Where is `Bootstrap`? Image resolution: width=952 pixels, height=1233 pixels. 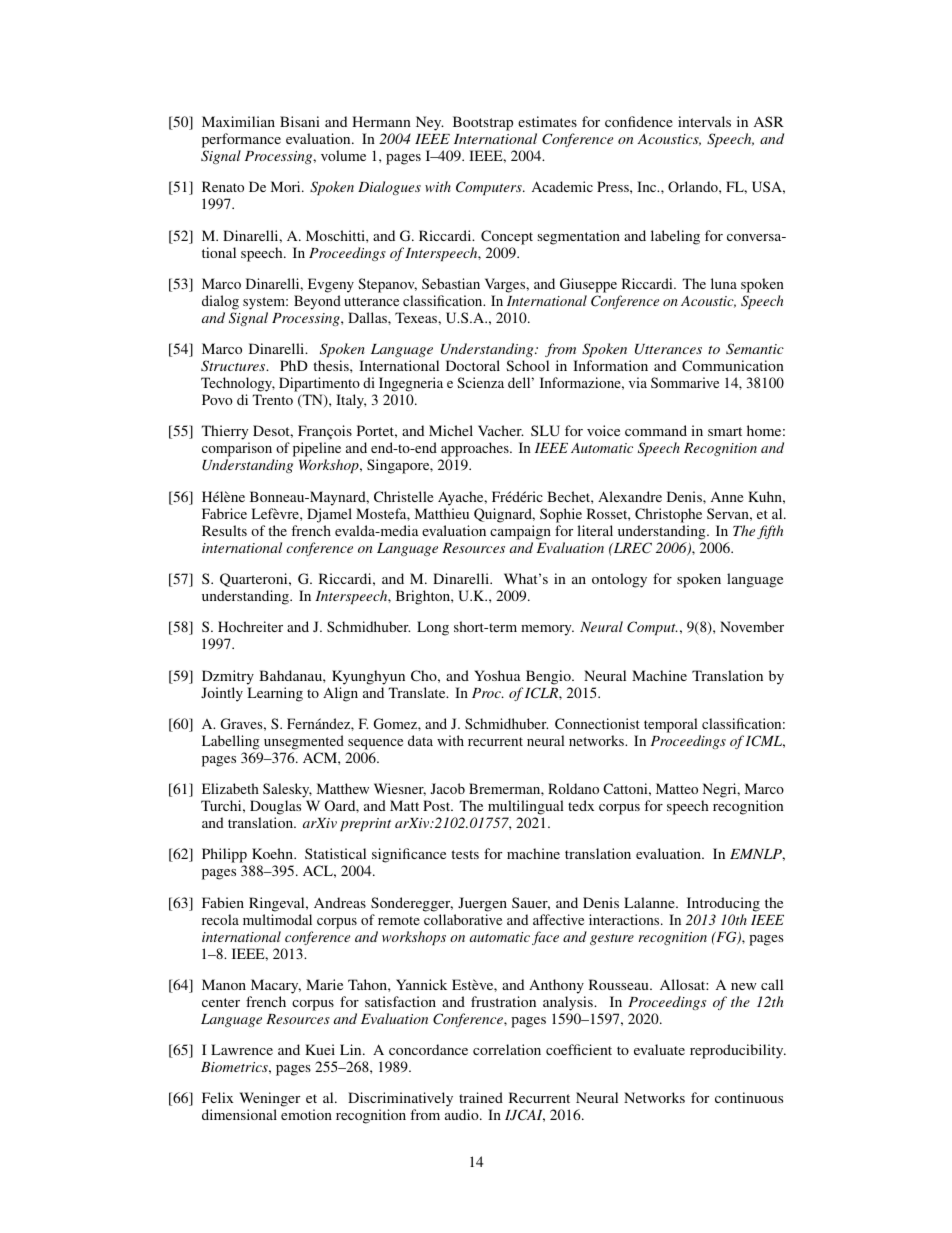 Bootstrap is located at coordinates (483, 123).
